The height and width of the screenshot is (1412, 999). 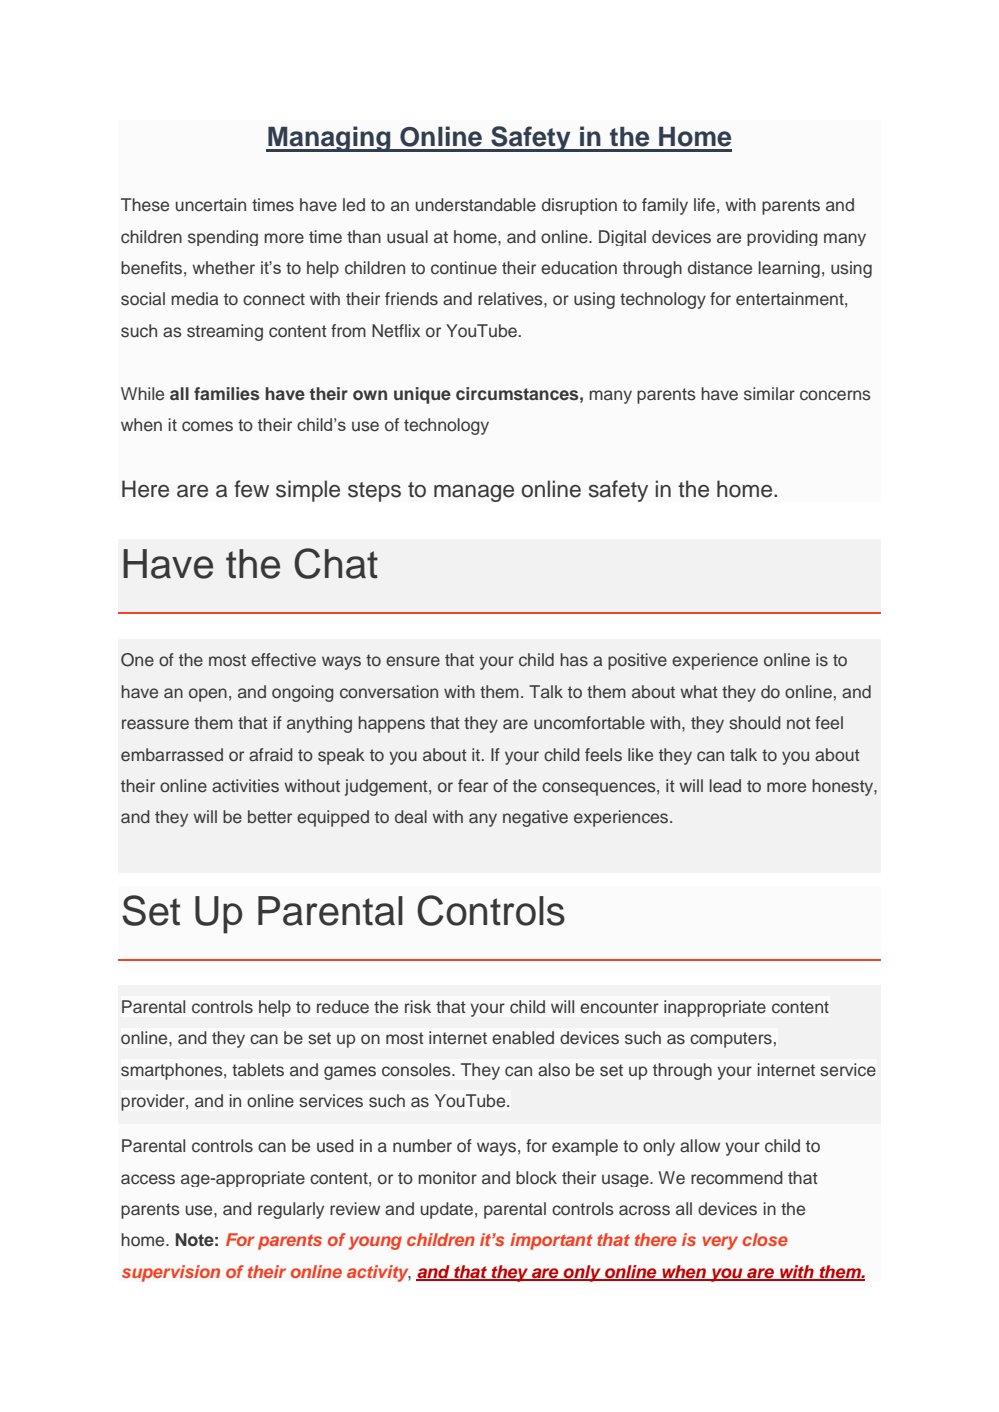 I want to click on close, so click(x=765, y=1239).
